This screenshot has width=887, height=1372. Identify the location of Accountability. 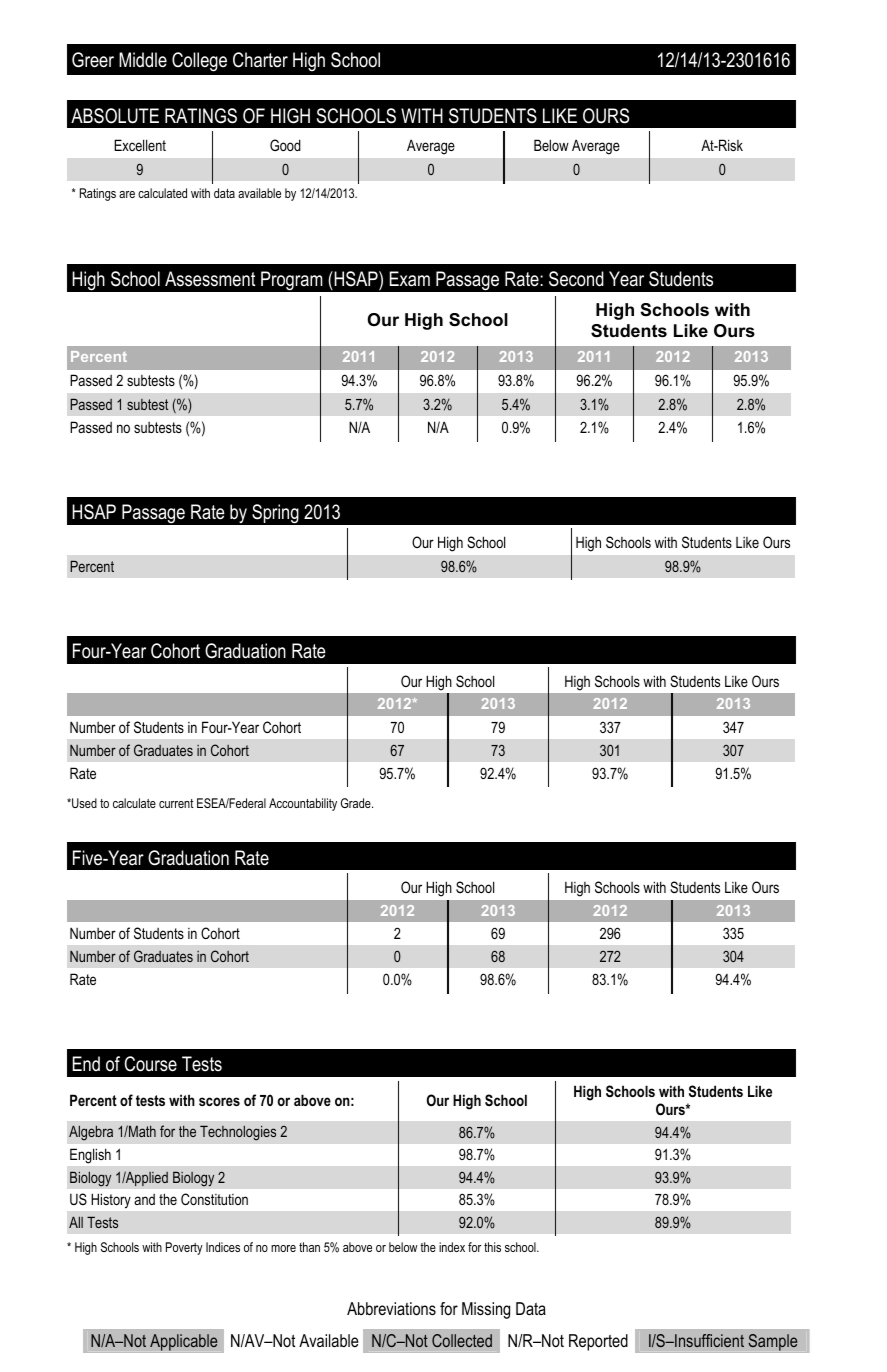
(303, 804).
